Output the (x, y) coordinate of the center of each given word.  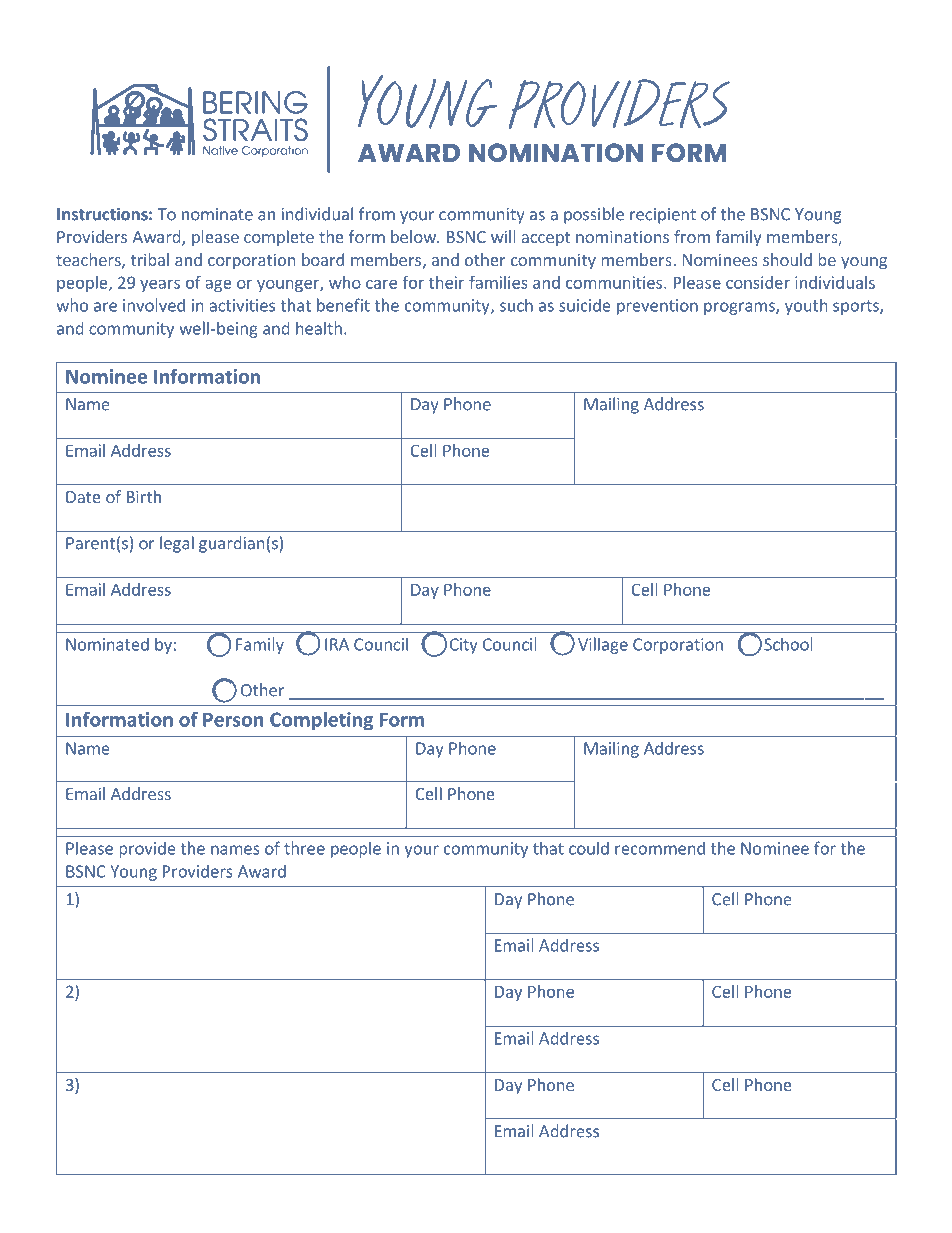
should (787, 259)
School (788, 644)
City (464, 646)
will (503, 236)
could (589, 848)
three (304, 848)
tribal (149, 259)
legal (177, 544)
